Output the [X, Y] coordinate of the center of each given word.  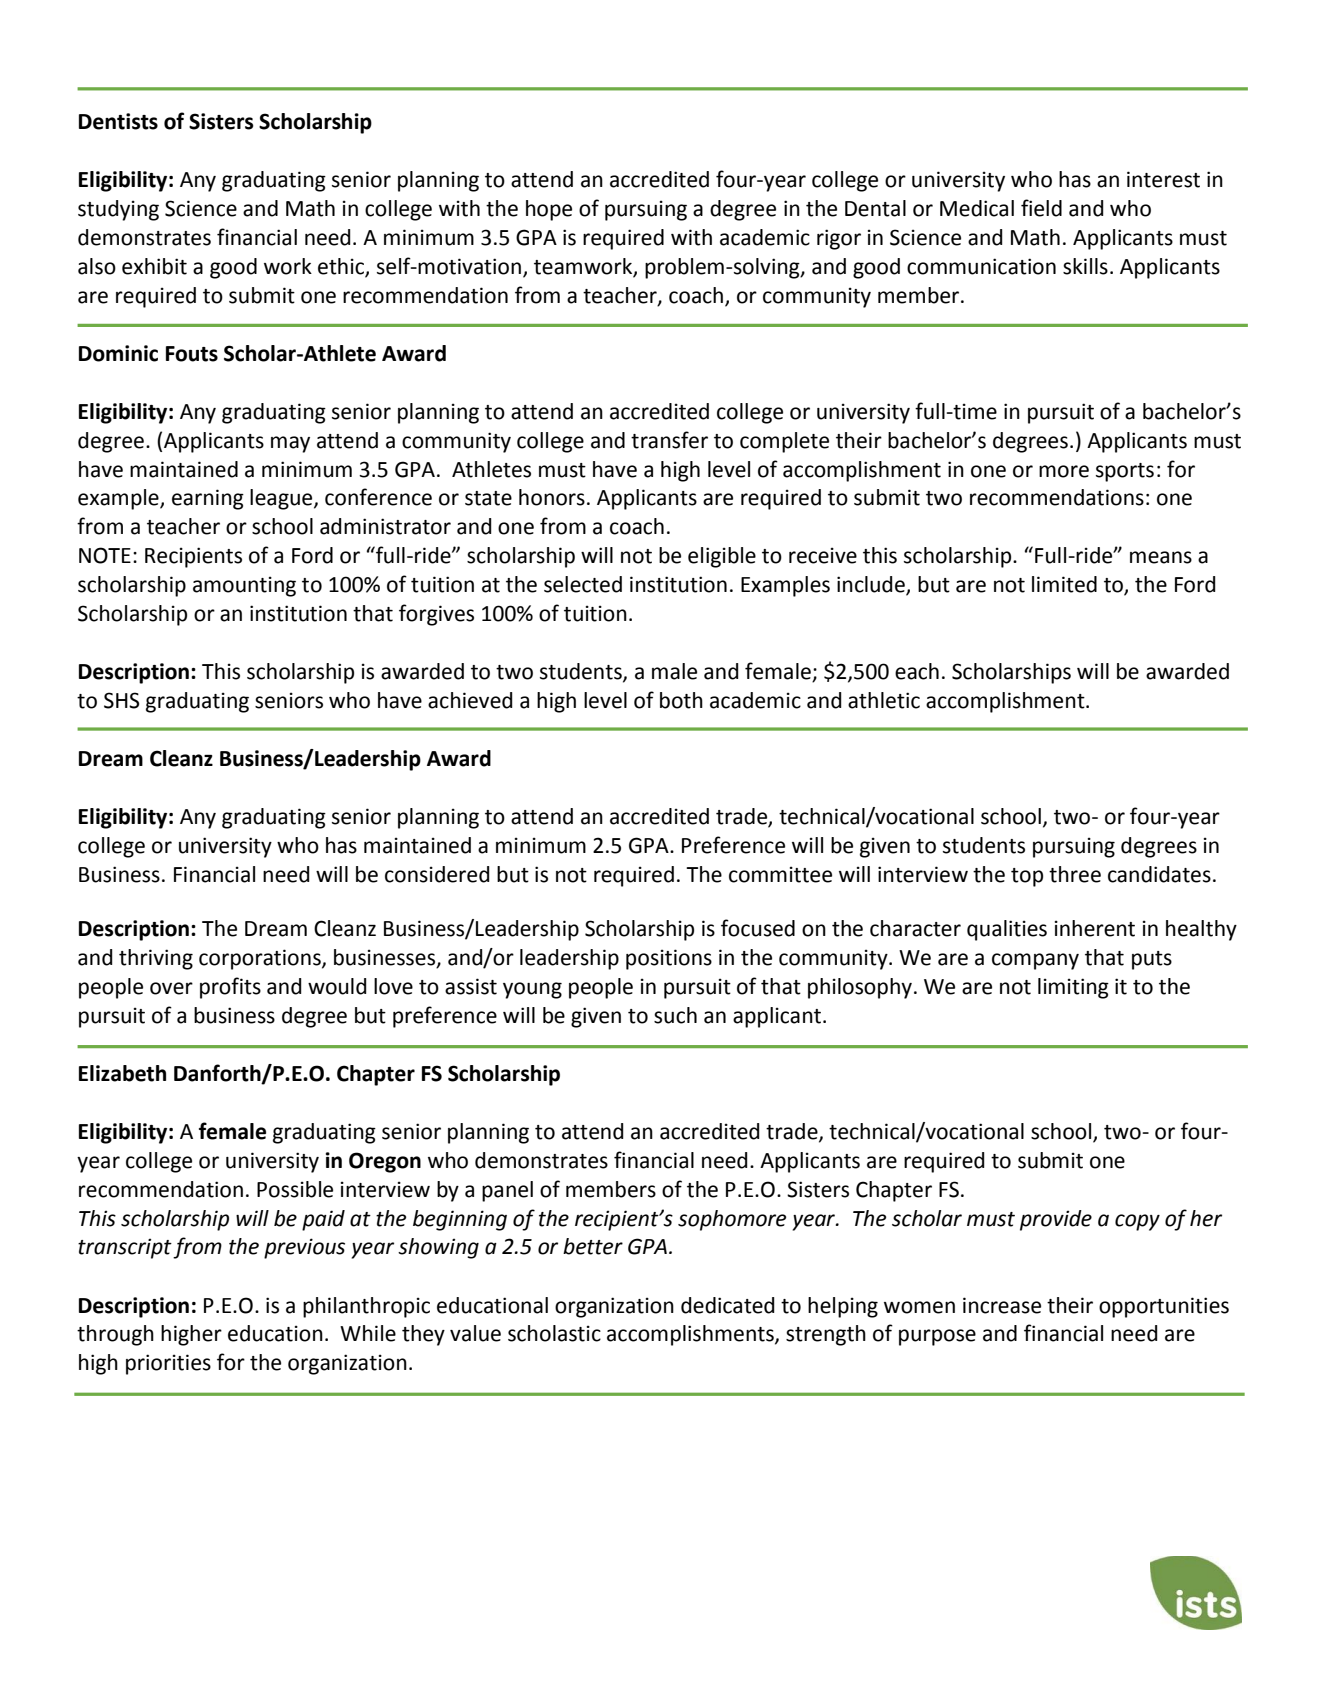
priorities [168, 1364]
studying [118, 210]
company [1035, 961]
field [1041, 208]
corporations [261, 959]
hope [549, 210]
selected [583, 584]
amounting [244, 586]
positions [669, 959]
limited [1064, 584]
